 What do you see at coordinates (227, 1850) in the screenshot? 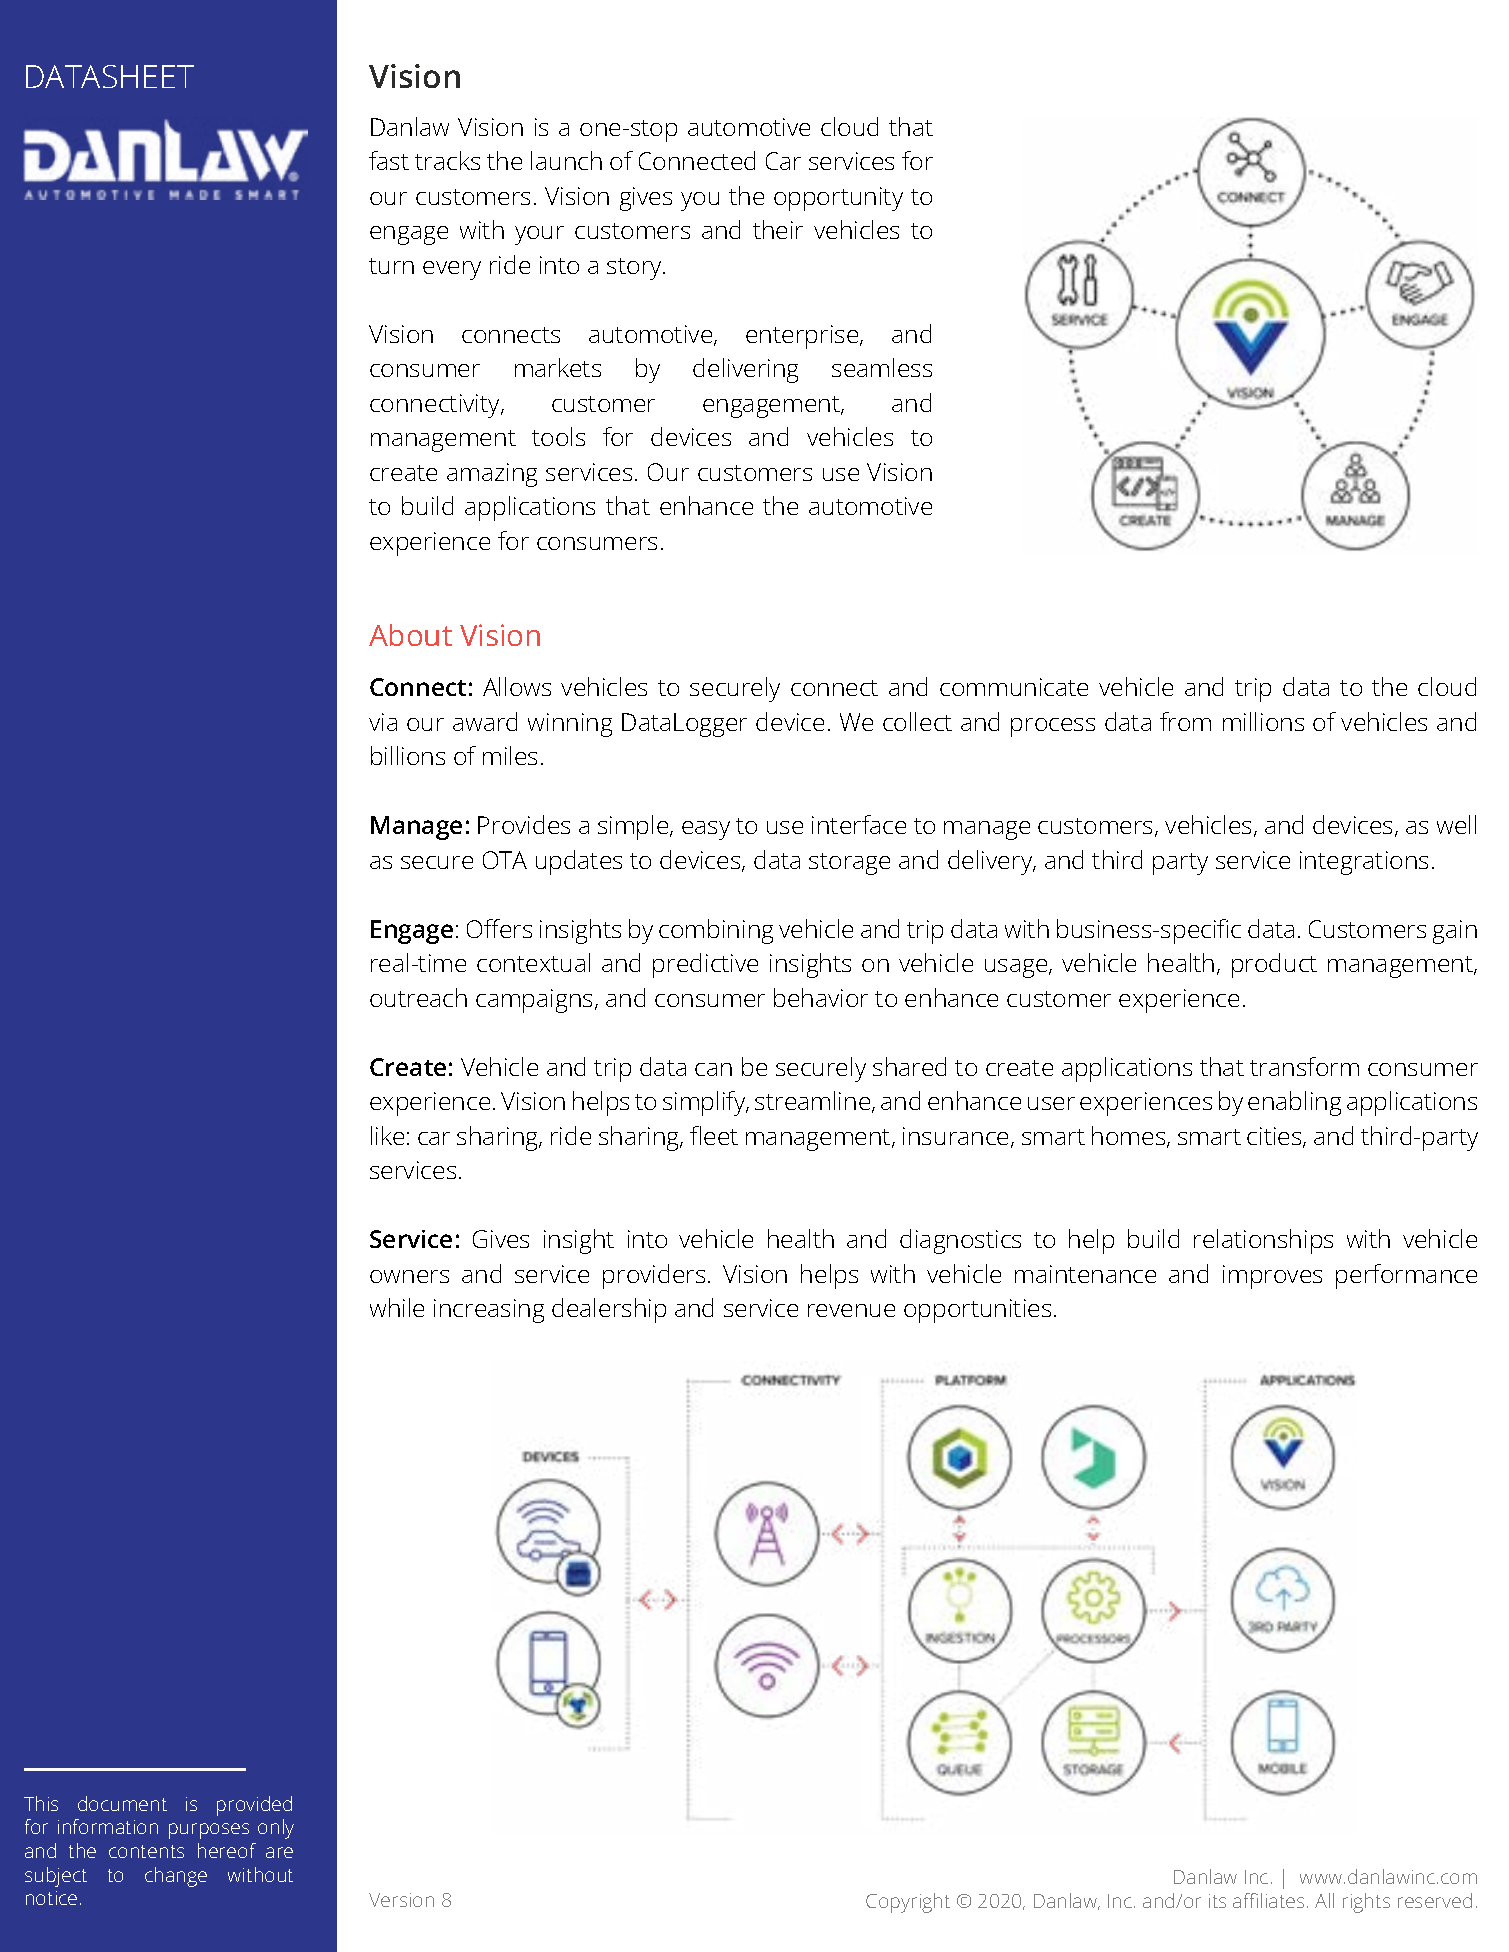
I see `hereof` at bounding box center [227, 1850].
